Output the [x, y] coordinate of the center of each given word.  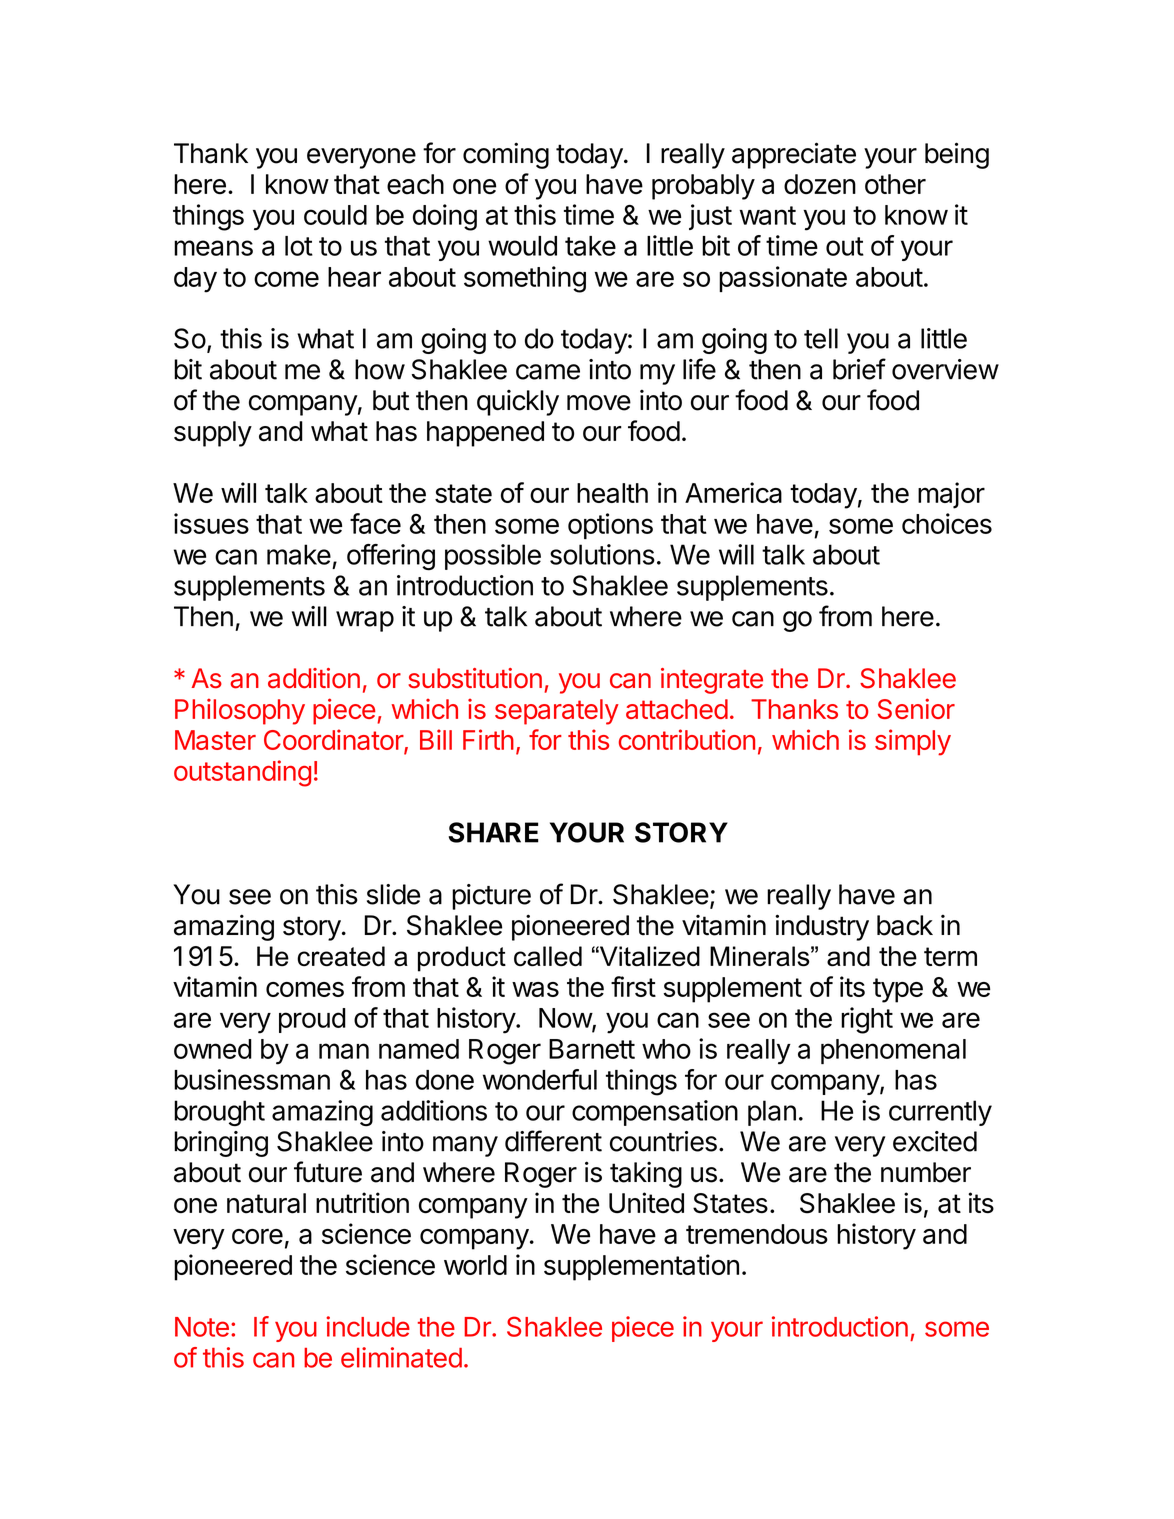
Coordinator [334, 741]
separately [557, 712]
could [335, 215]
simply [913, 742]
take [590, 246]
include [368, 1326]
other [895, 184]
